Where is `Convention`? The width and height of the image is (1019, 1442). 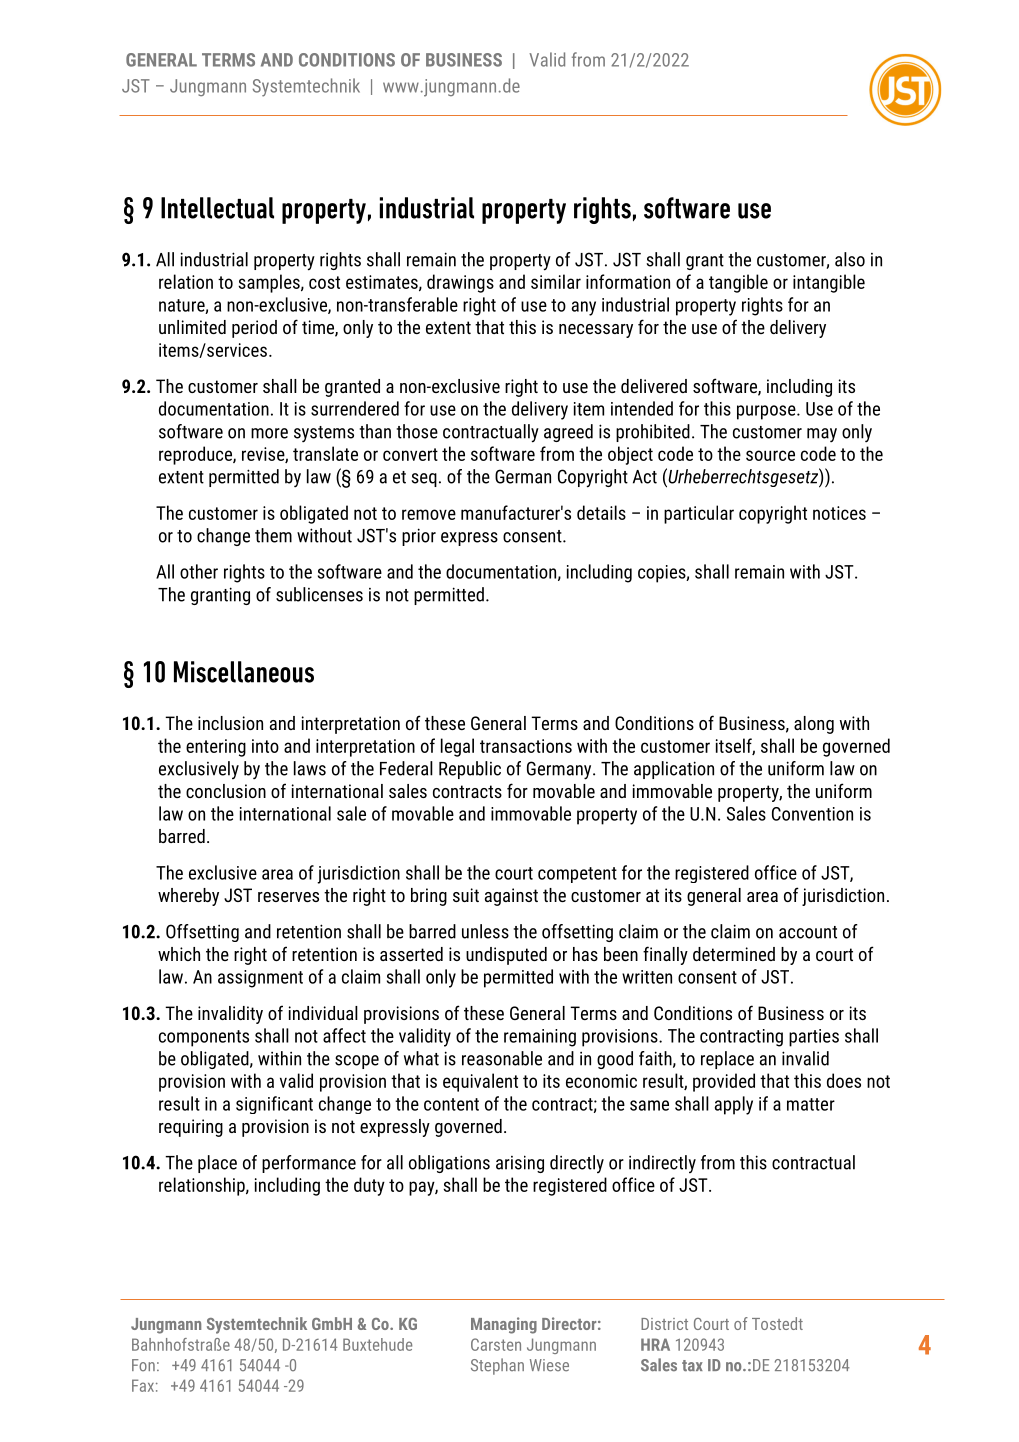
Convention is located at coordinates (812, 814).
